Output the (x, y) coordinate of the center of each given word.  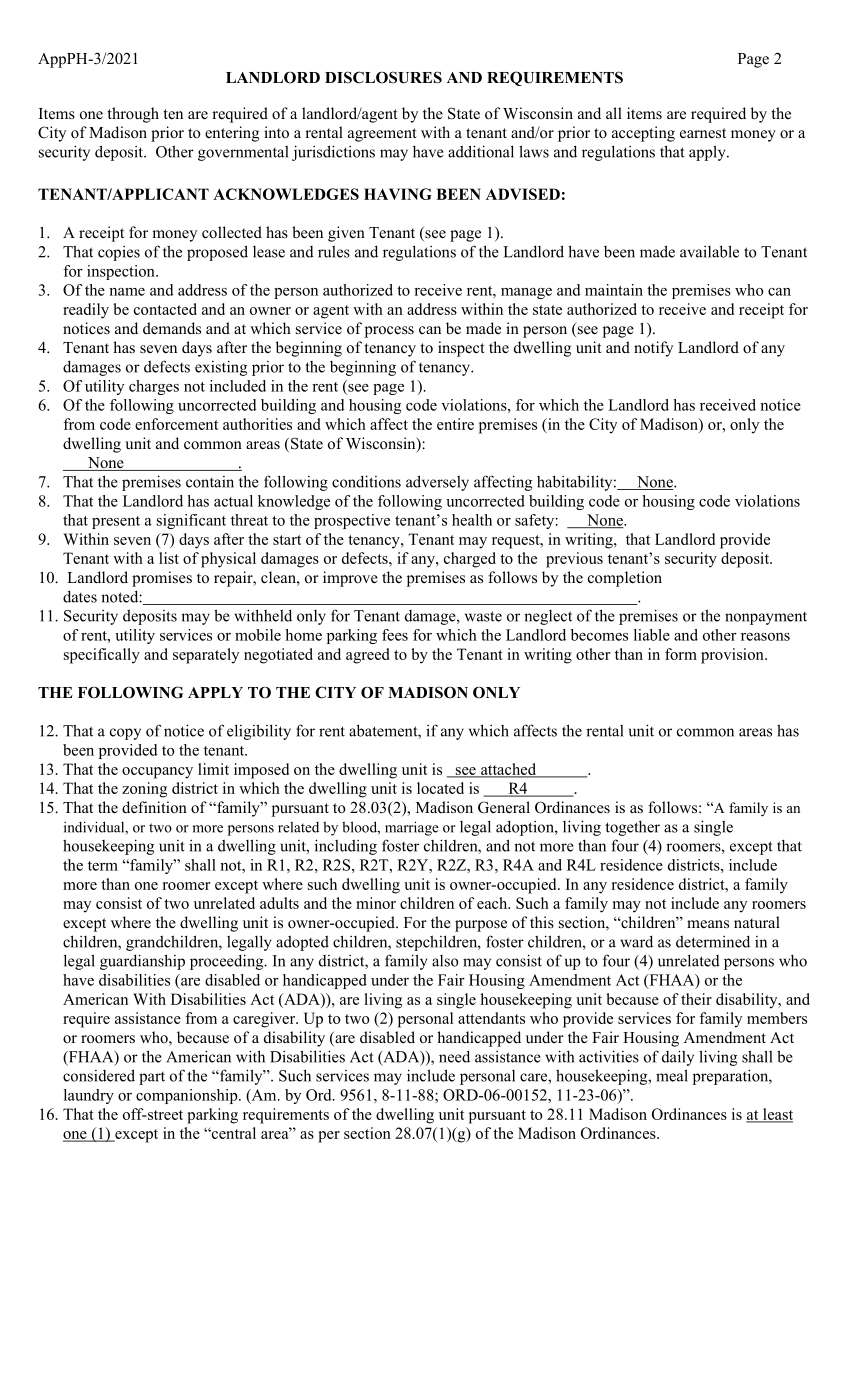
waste (483, 616)
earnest (703, 133)
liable (652, 635)
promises (162, 579)
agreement (382, 135)
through (133, 115)
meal (672, 1075)
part (152, 1078)
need (454, 1056)
